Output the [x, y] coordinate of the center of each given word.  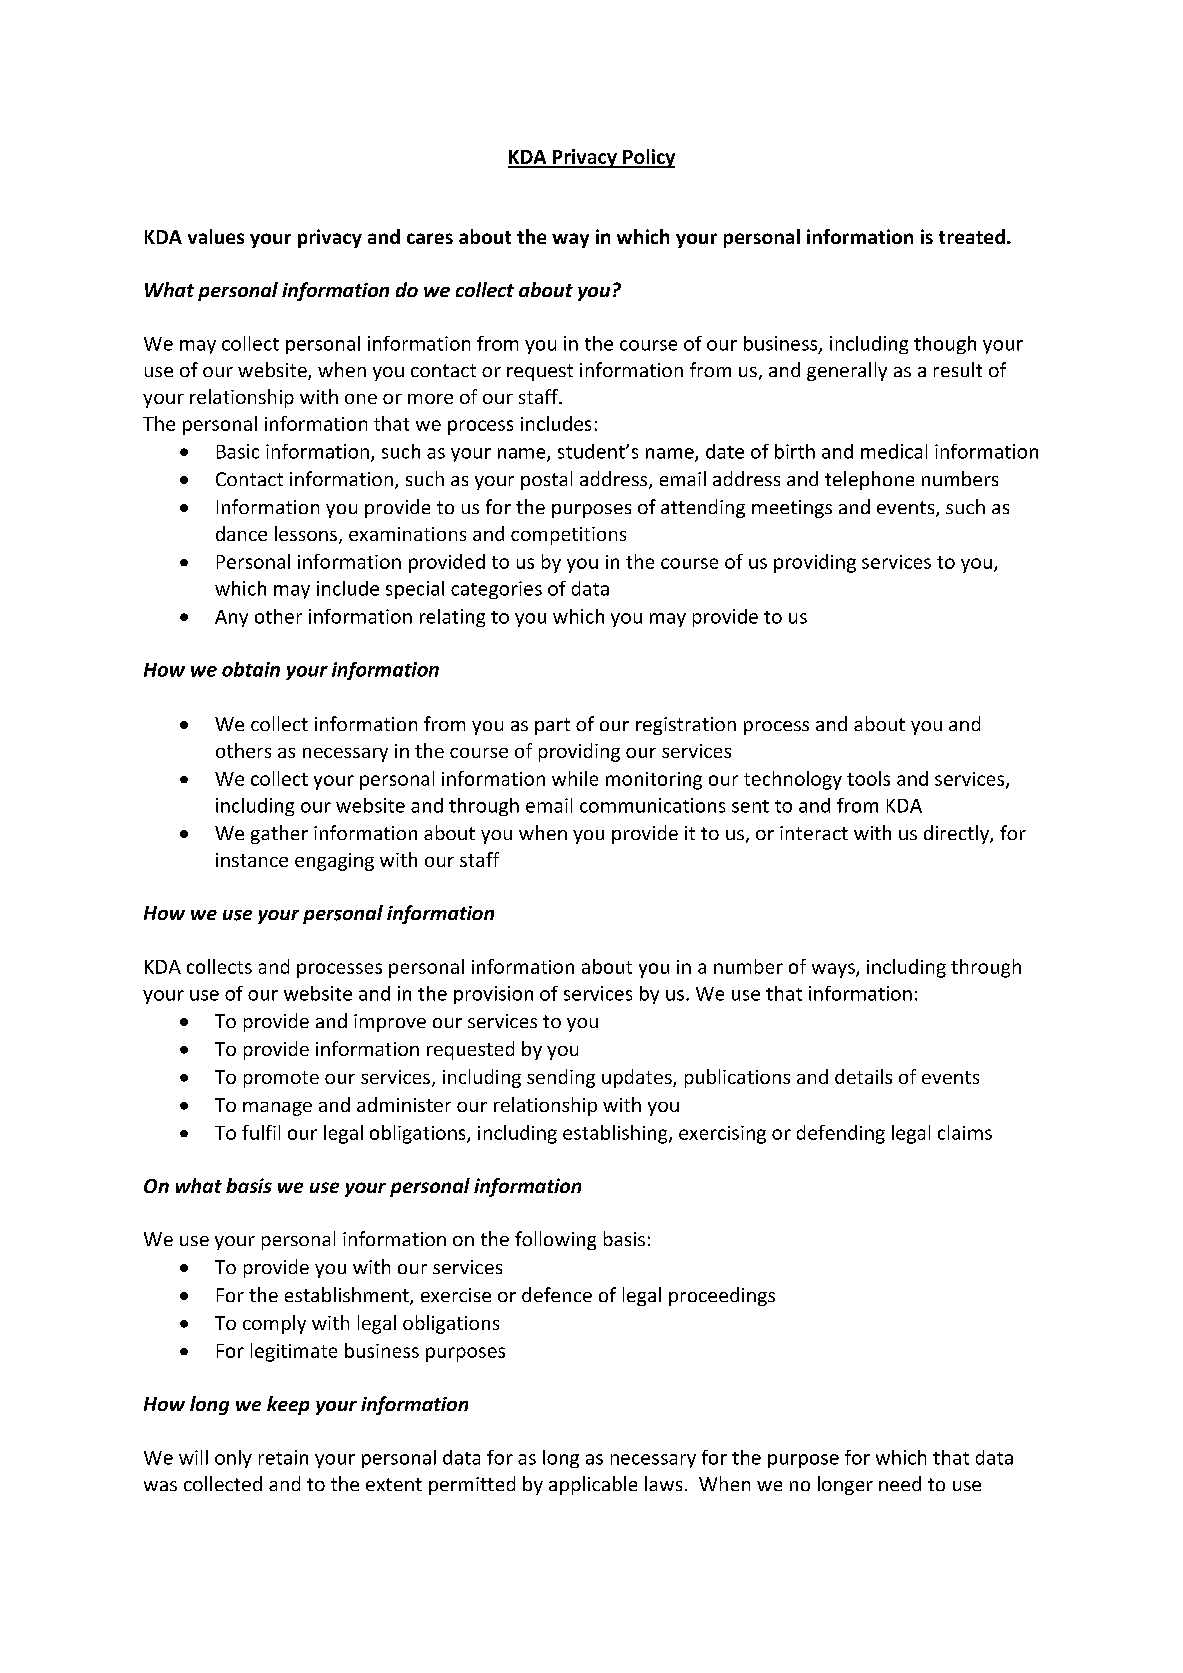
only [233, 1459]
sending [561, 1078]
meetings [792, 509]
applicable [593, 1485]
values [216, 236]
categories [496, 590]
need [900, 1483]
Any [231, 618]
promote [281, 1079]
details [863, 1076]
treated [972, 236]
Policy [648, 158]
